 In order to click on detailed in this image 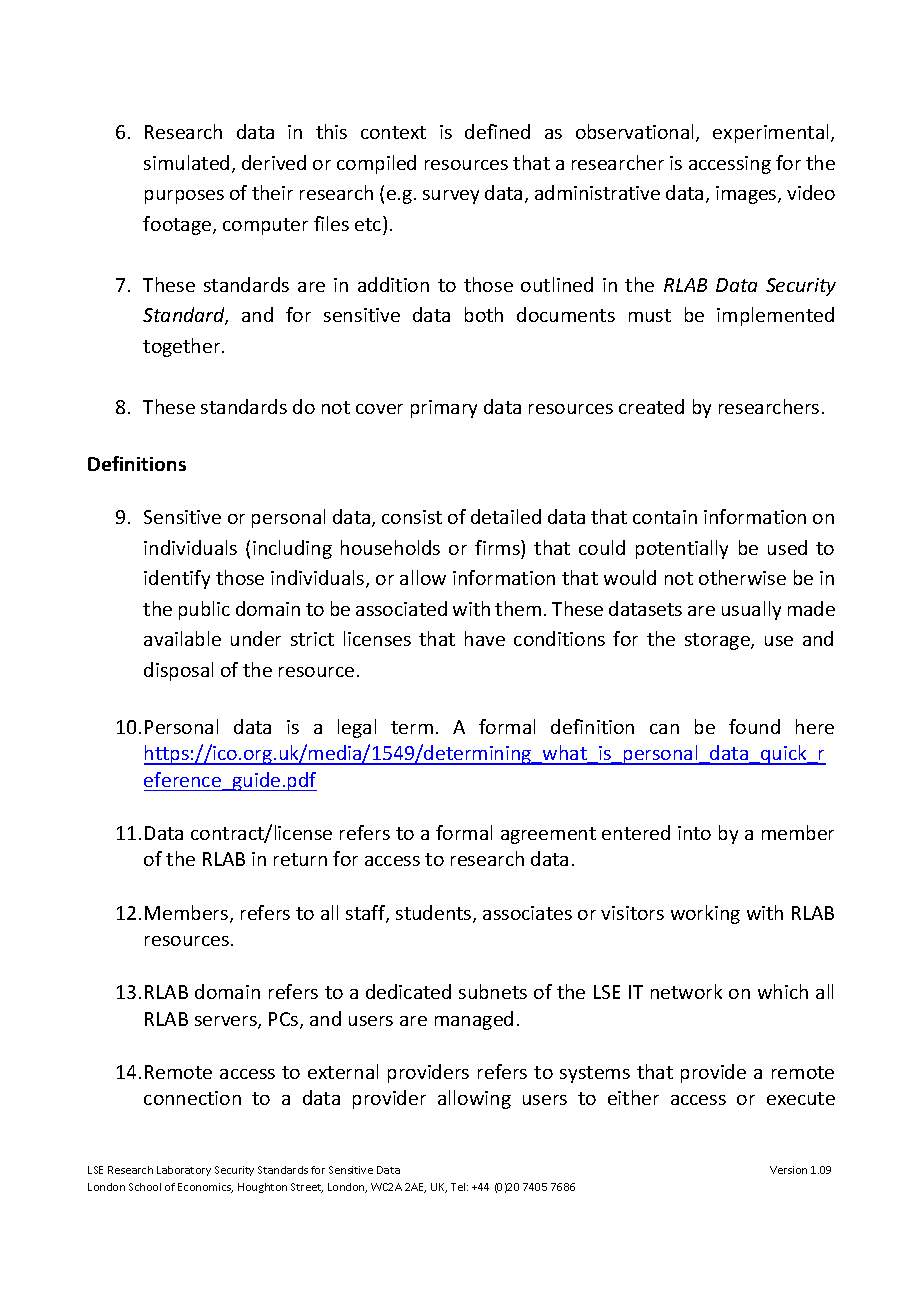, I will do `click(506, 516)`.
